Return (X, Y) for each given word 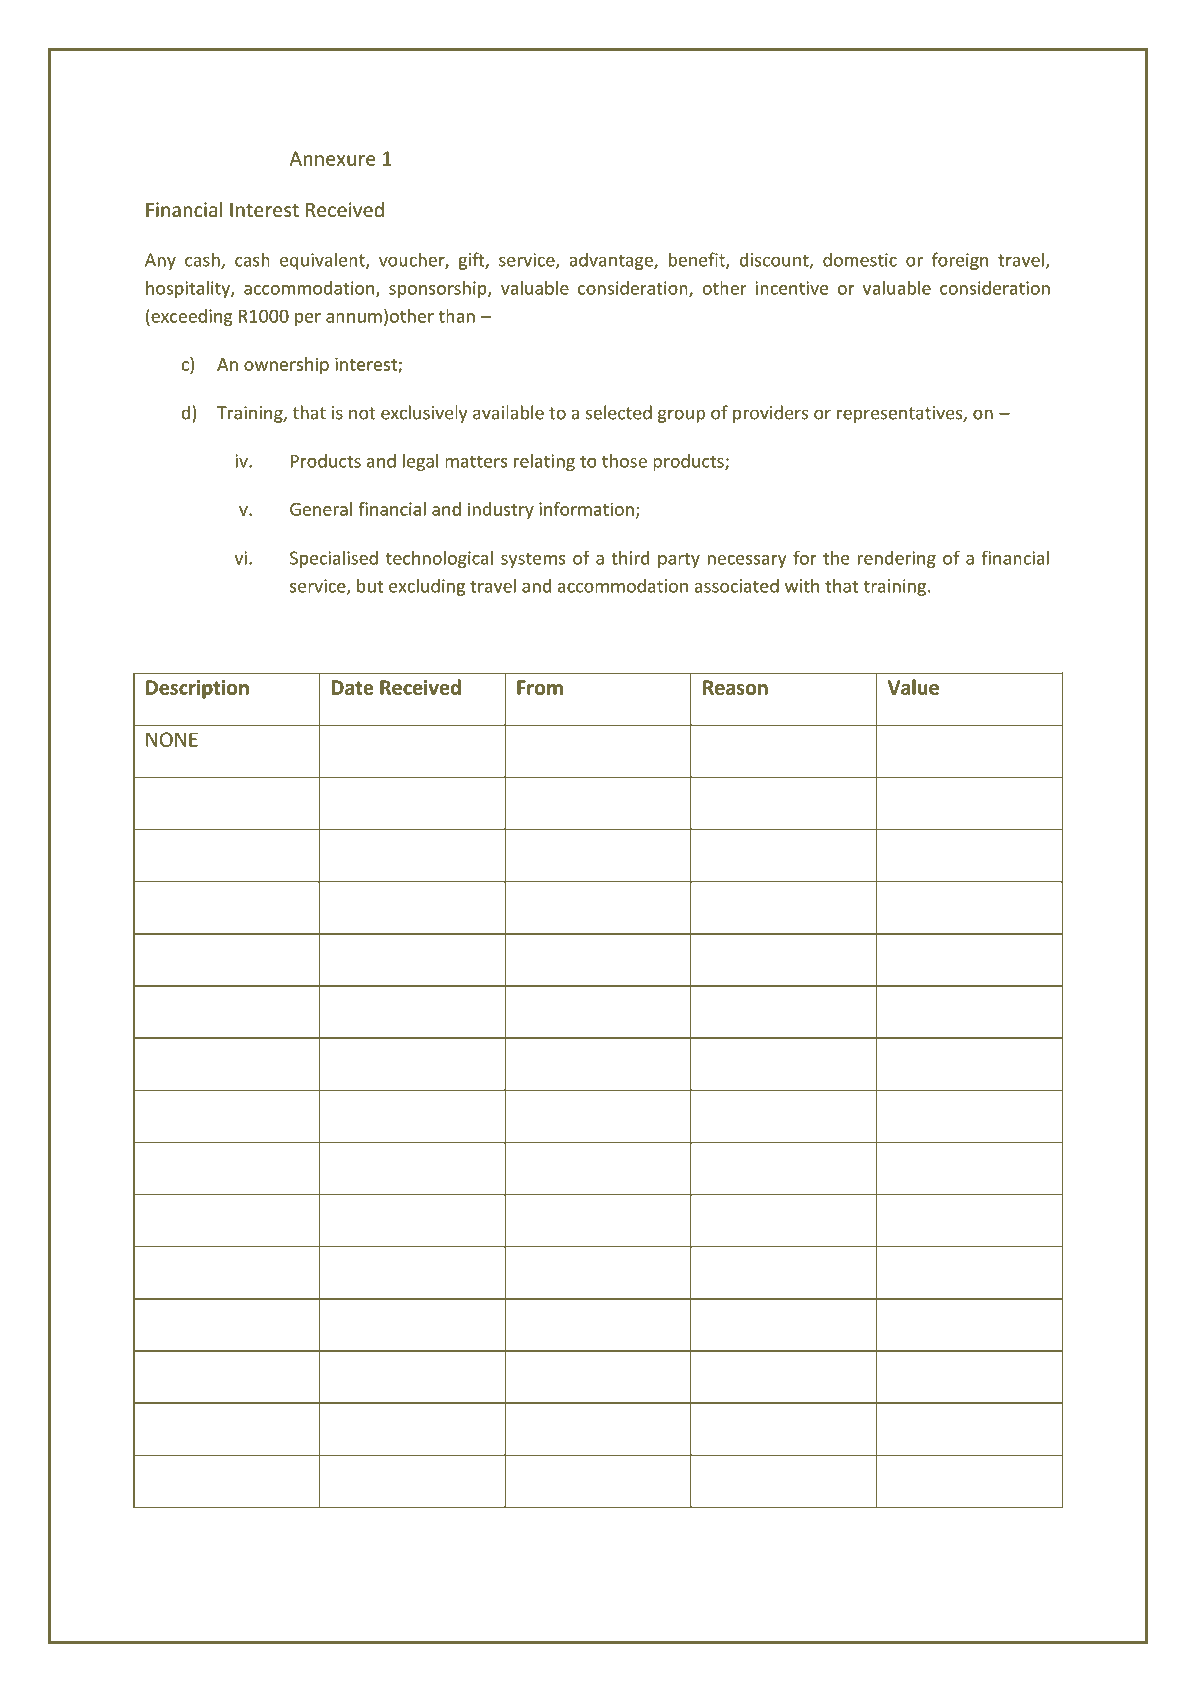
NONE (172, 739)
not (362, 413)
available (508, 412)
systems (533, 560)
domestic (860, 259)
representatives (901, 414)
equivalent (323, 261)
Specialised (334, 559)
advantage (612, 261)
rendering (897, 559)
